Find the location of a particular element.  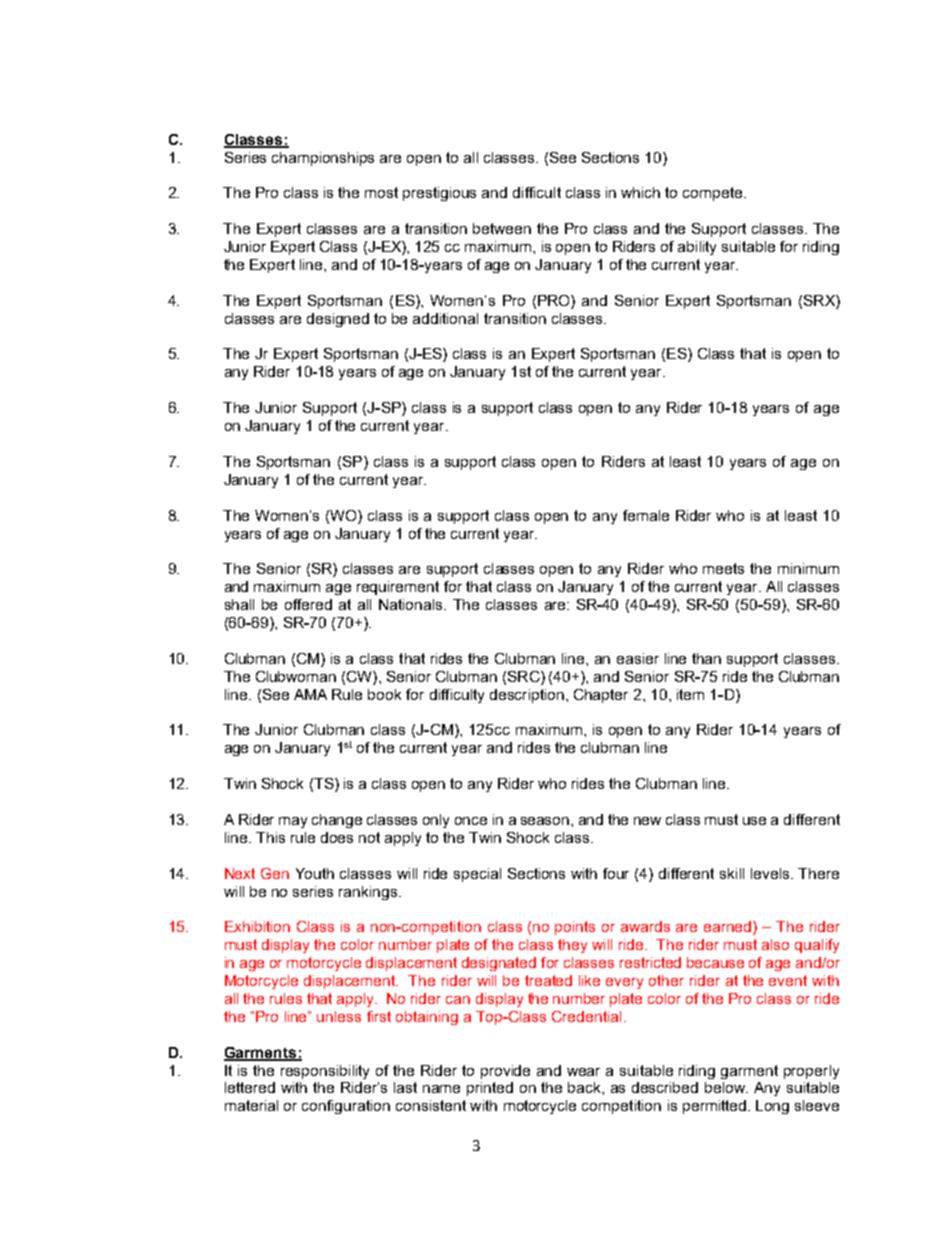

female is located at coordinates (646, 515).
